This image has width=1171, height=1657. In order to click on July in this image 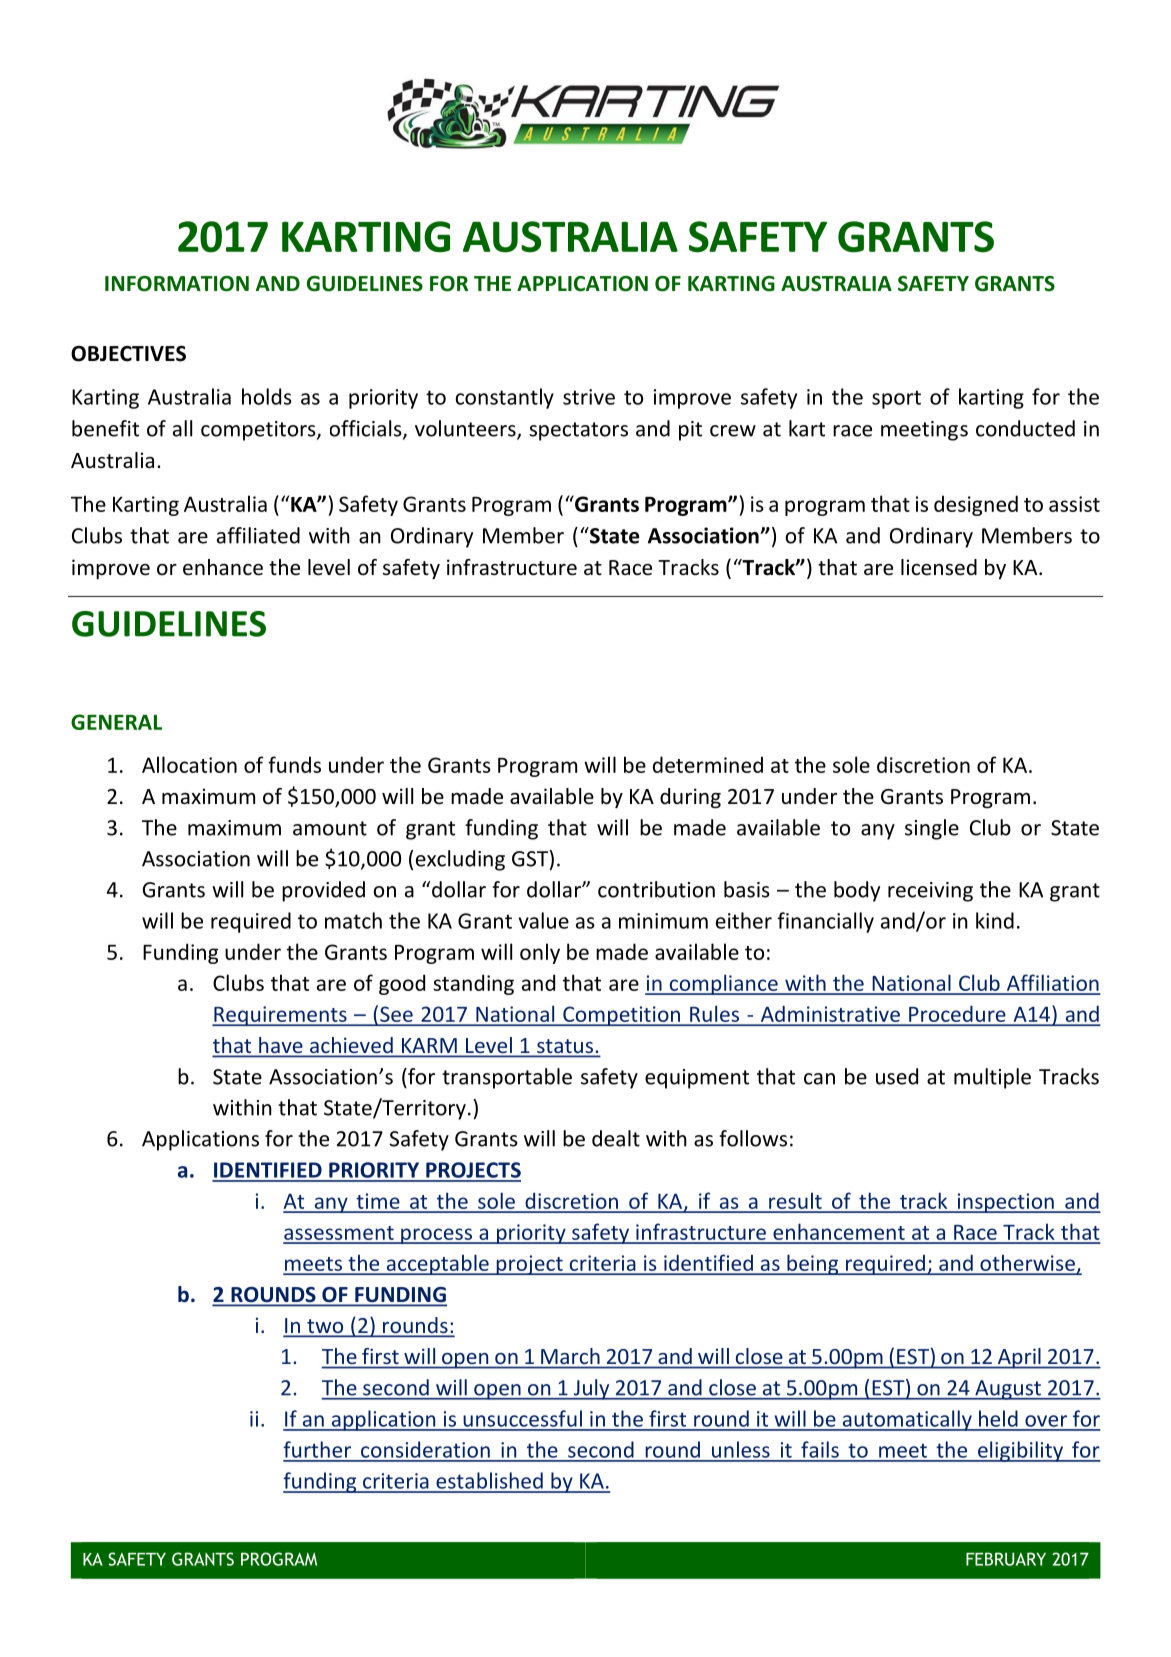, I will do `click(591, 1389)`.
